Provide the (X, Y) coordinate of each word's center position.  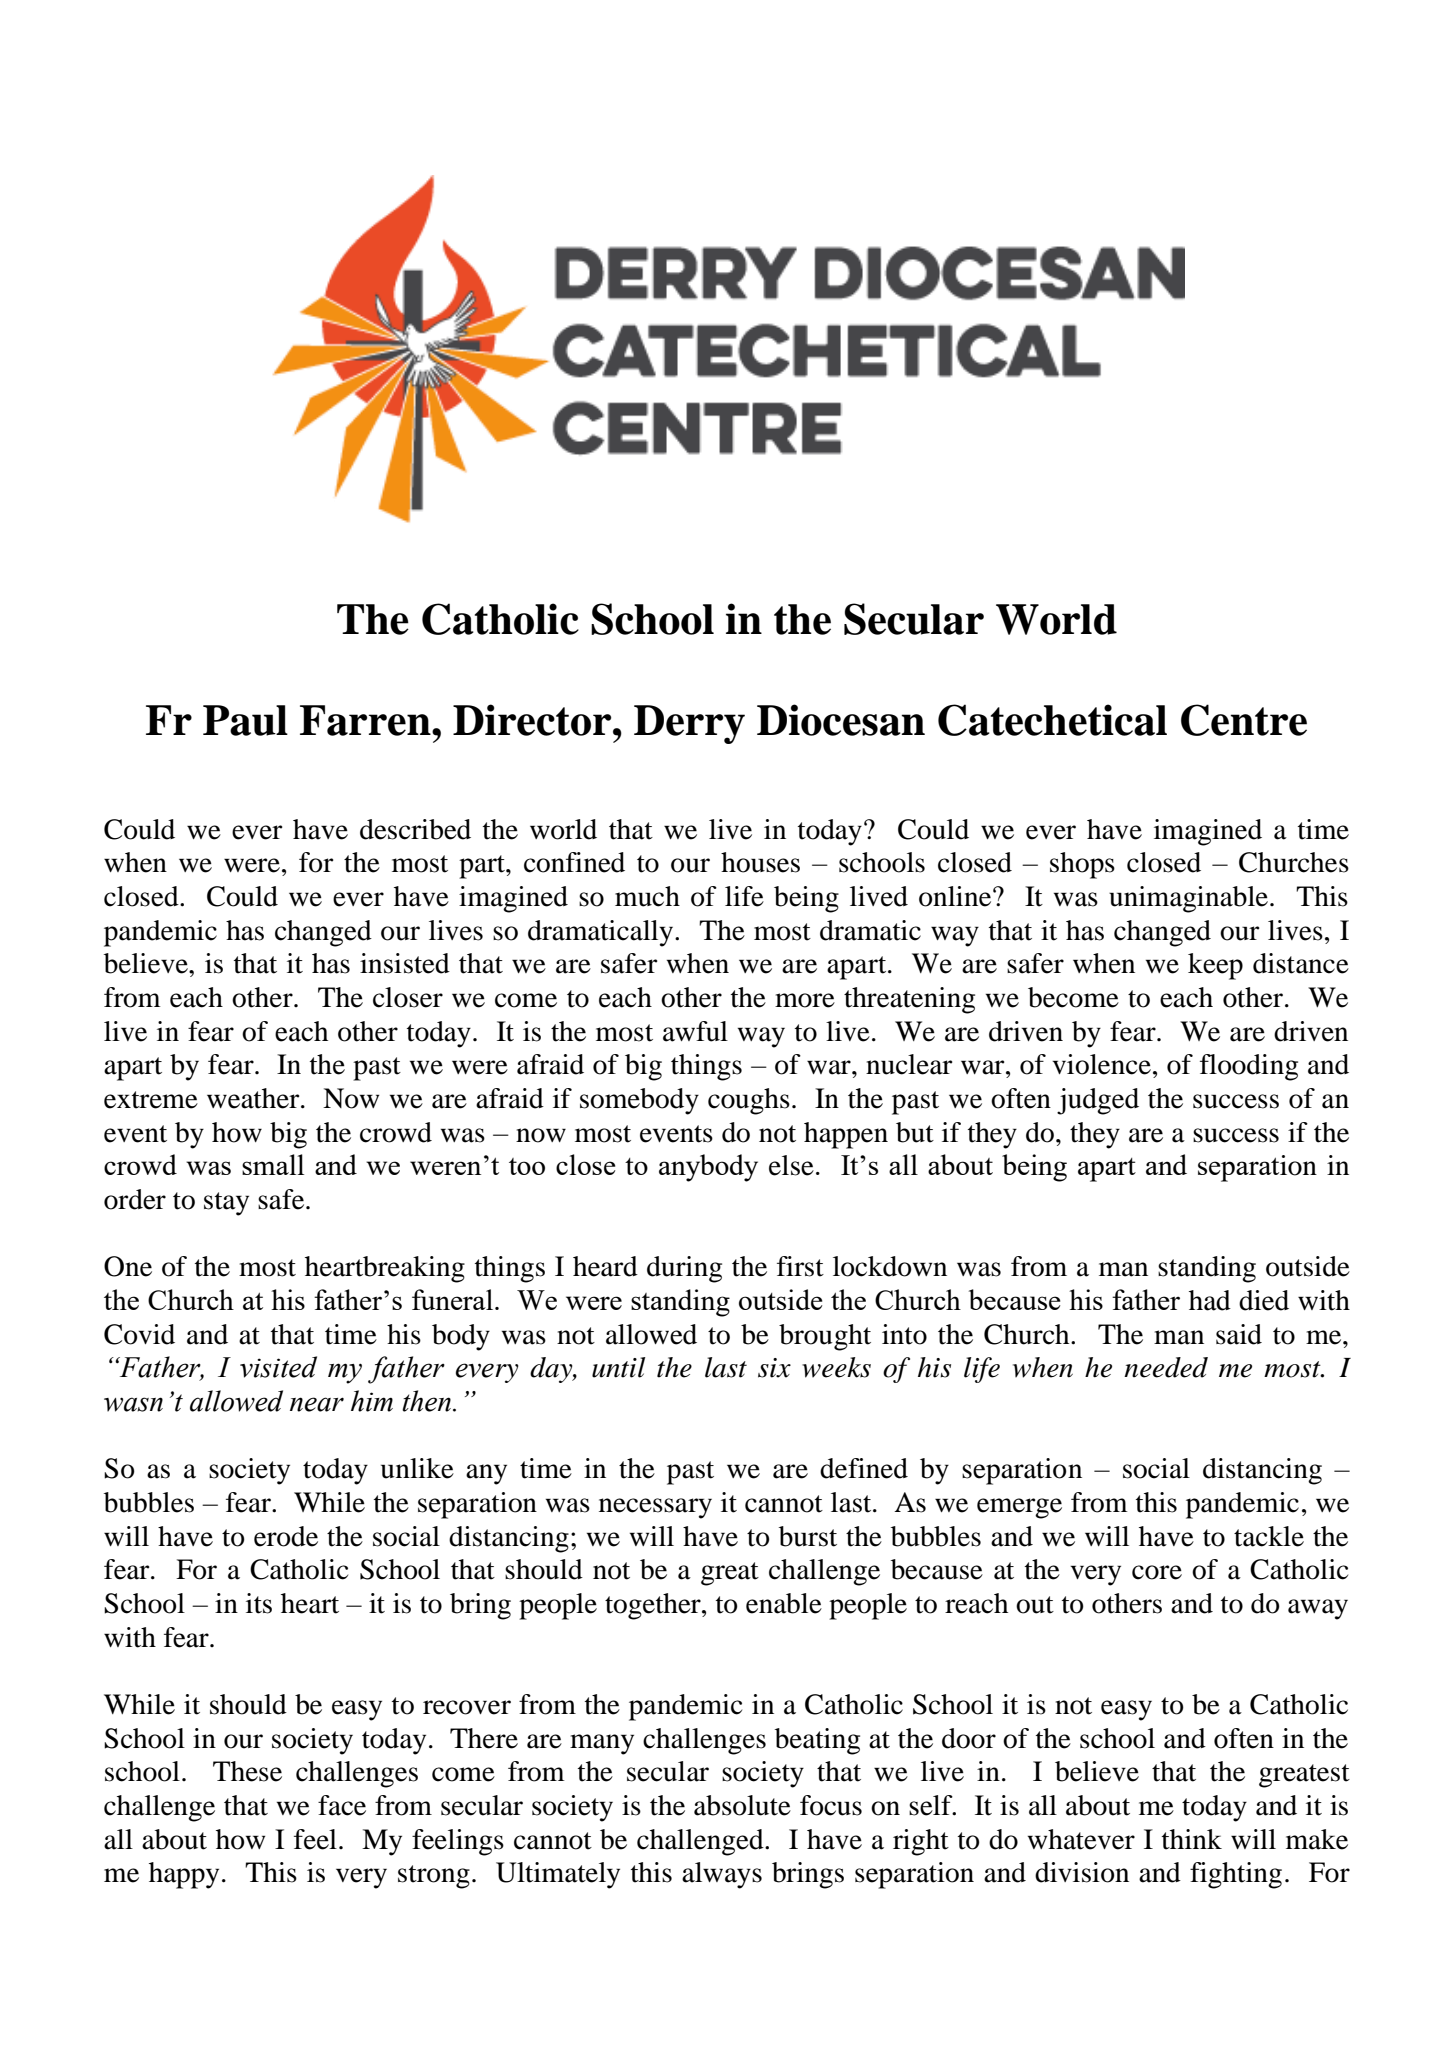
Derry (689, 724)
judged (1098, 1101)
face (342, 1805)
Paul (245, 720)
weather (254, 1098)
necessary (655, 1508)
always (722, 1875)
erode (286, 1536)
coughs (749, 1101)
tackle (1269, 1536)
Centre (1244, 720)
